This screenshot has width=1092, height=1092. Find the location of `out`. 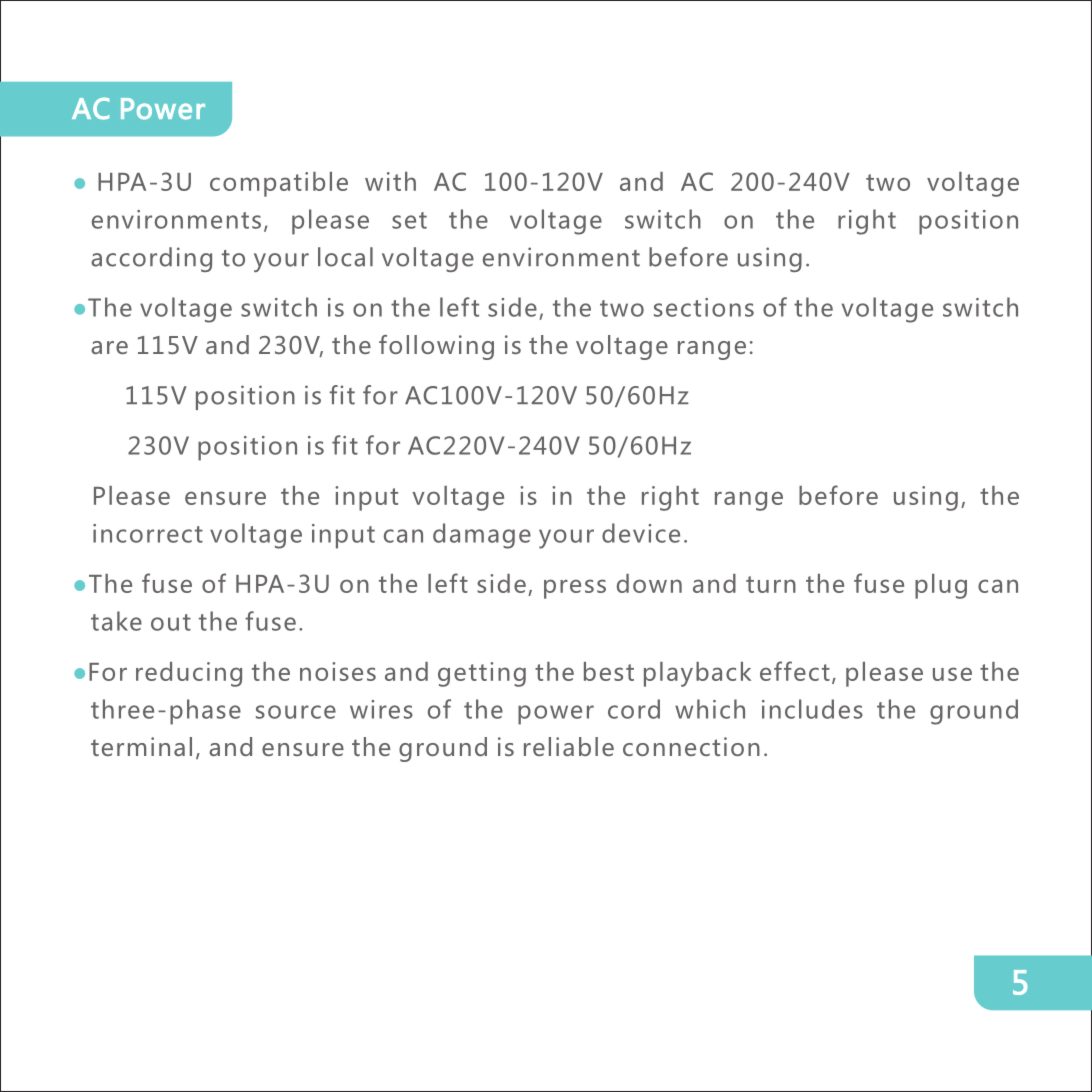

out is located at coordinates (171, 622).
